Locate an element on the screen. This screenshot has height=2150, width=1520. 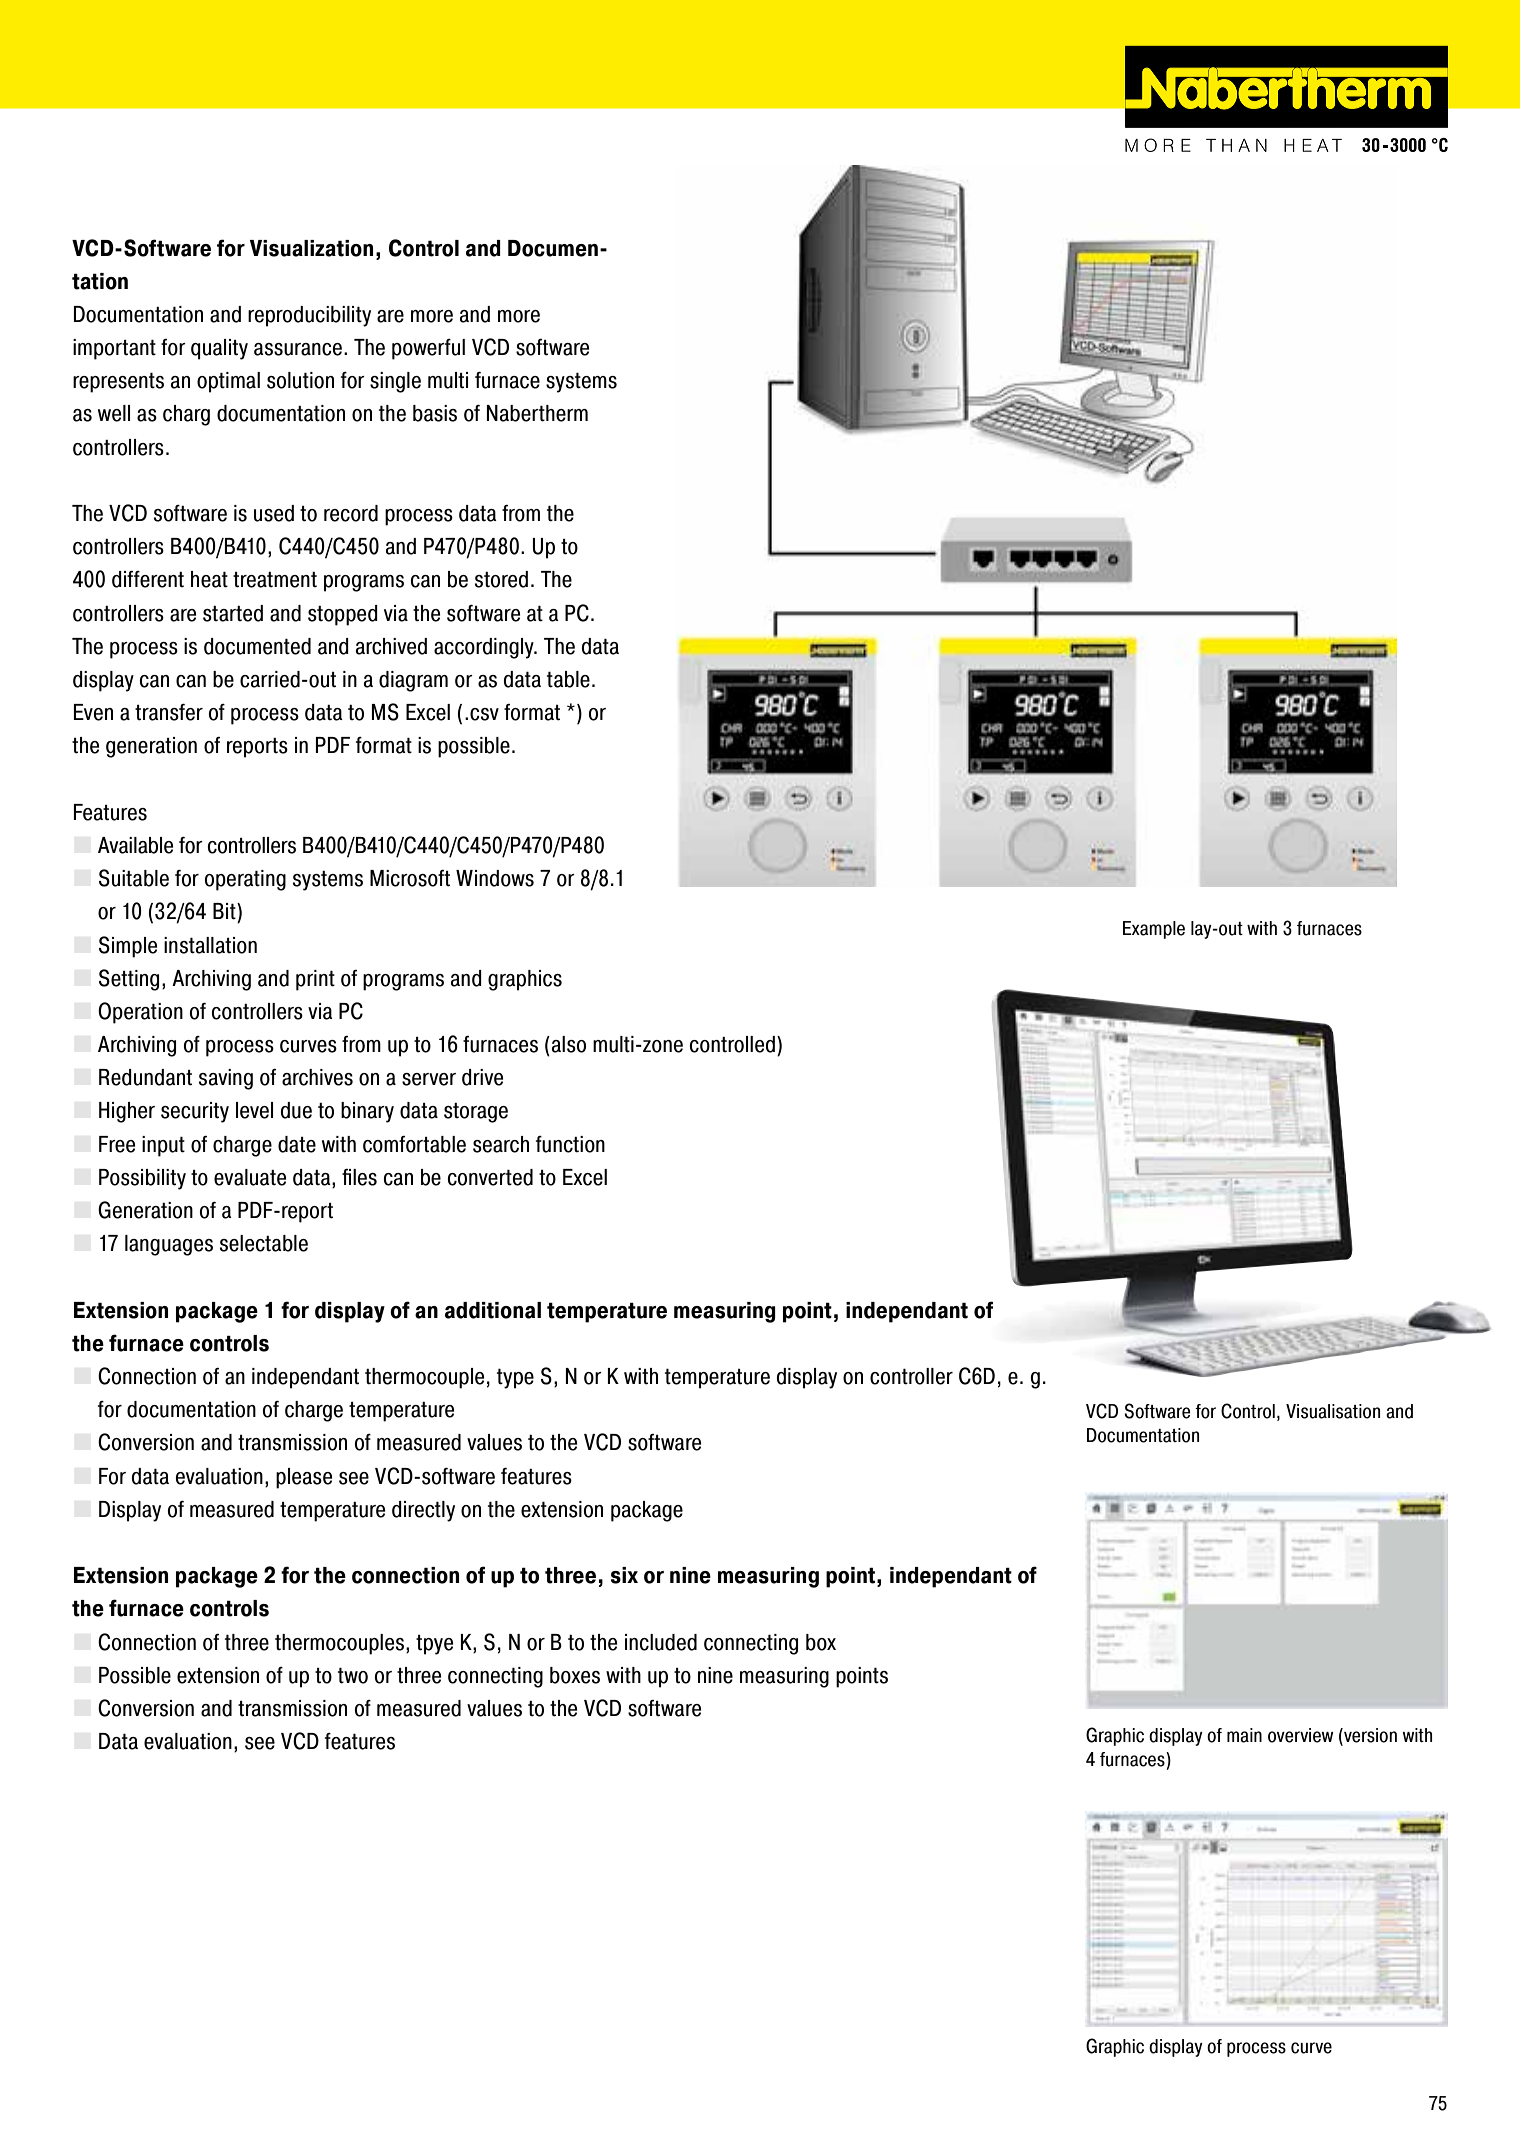
drive is located at coordinates (482, 1077).
